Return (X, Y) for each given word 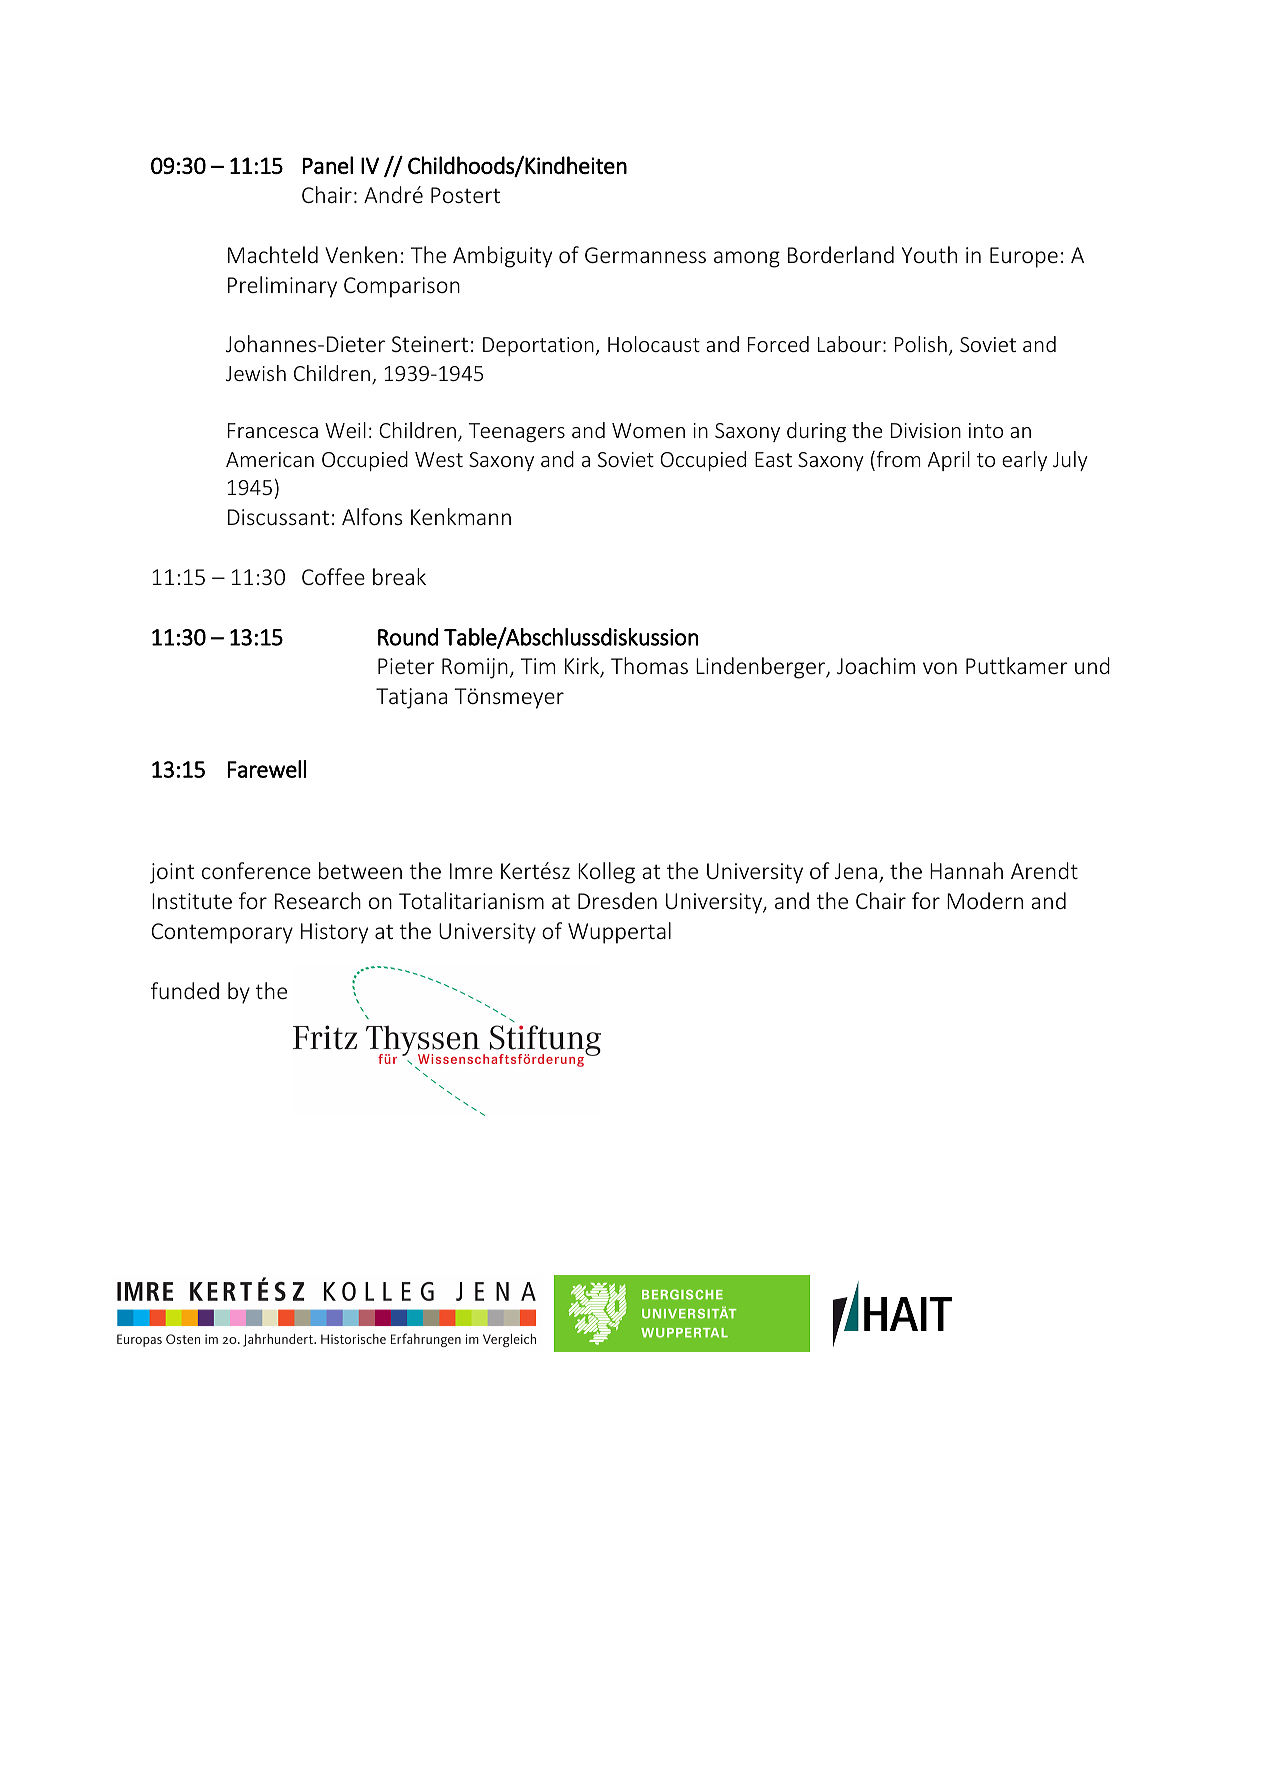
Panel (328, 165)
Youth (929, 254)
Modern (985, 900)
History (334, 933)
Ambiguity (502, 257)
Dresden (617, 900)
